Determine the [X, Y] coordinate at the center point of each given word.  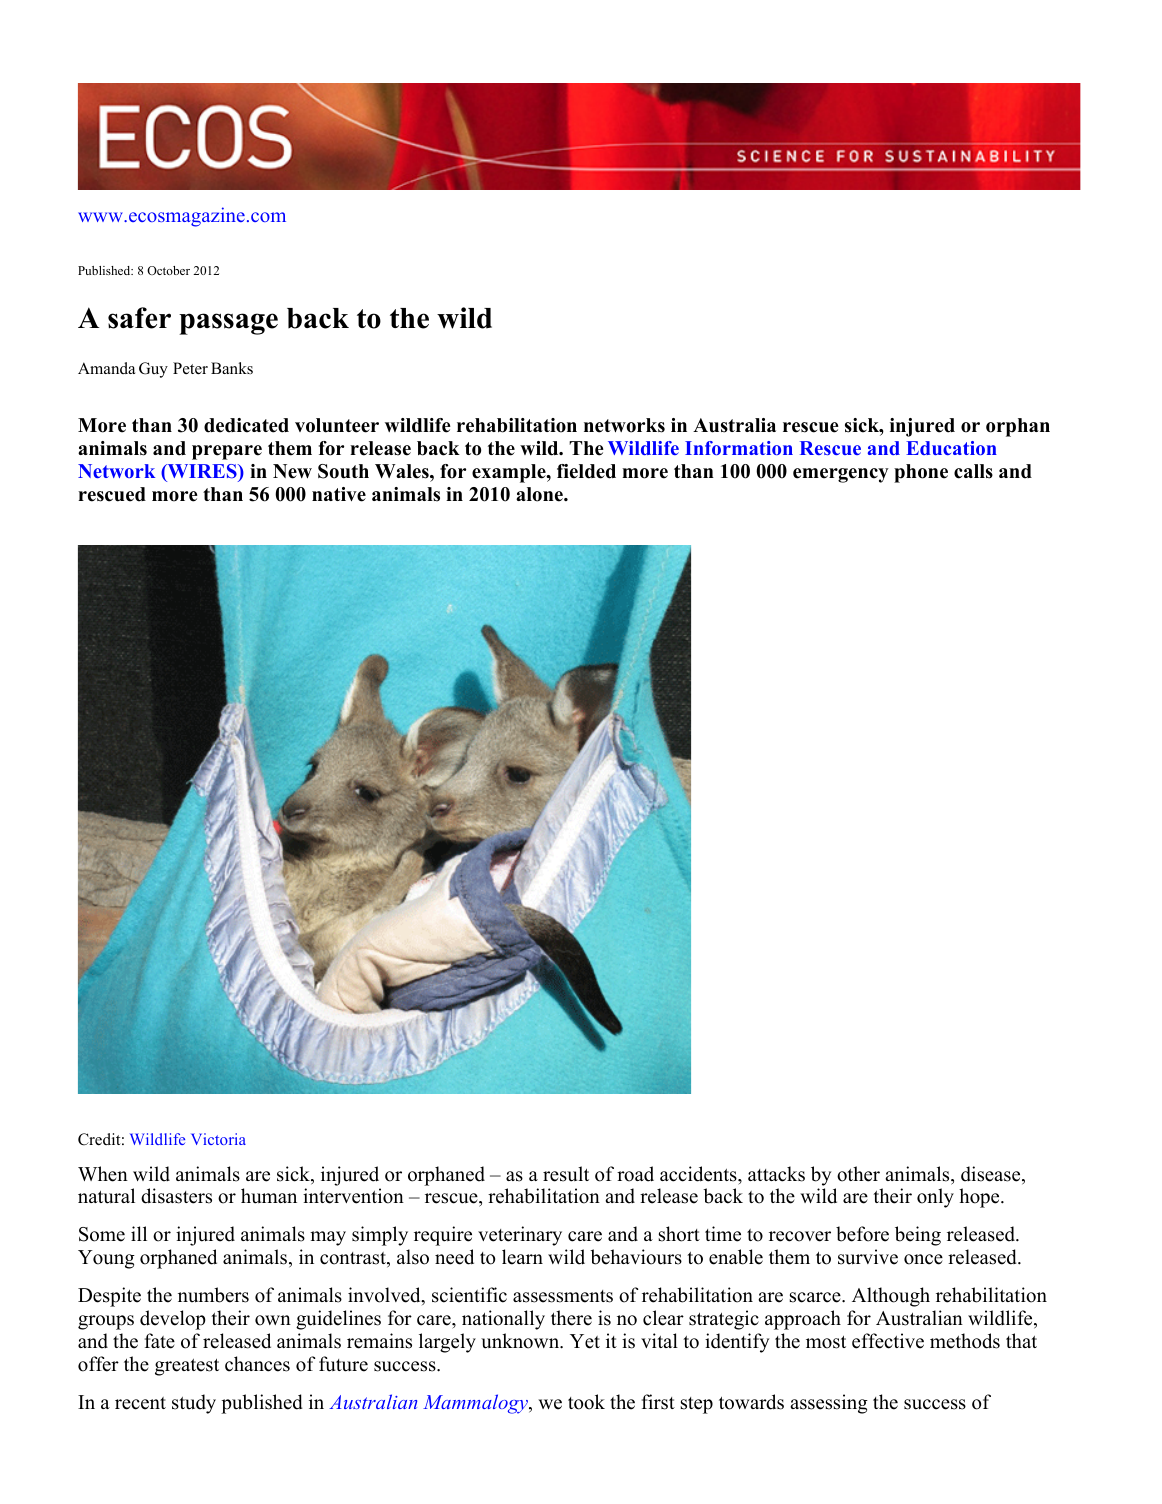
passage [228, 324]
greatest [187, 1367]
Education [951, 448]
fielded [586, 471]
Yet [585, 1341]
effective [888, 1341]
